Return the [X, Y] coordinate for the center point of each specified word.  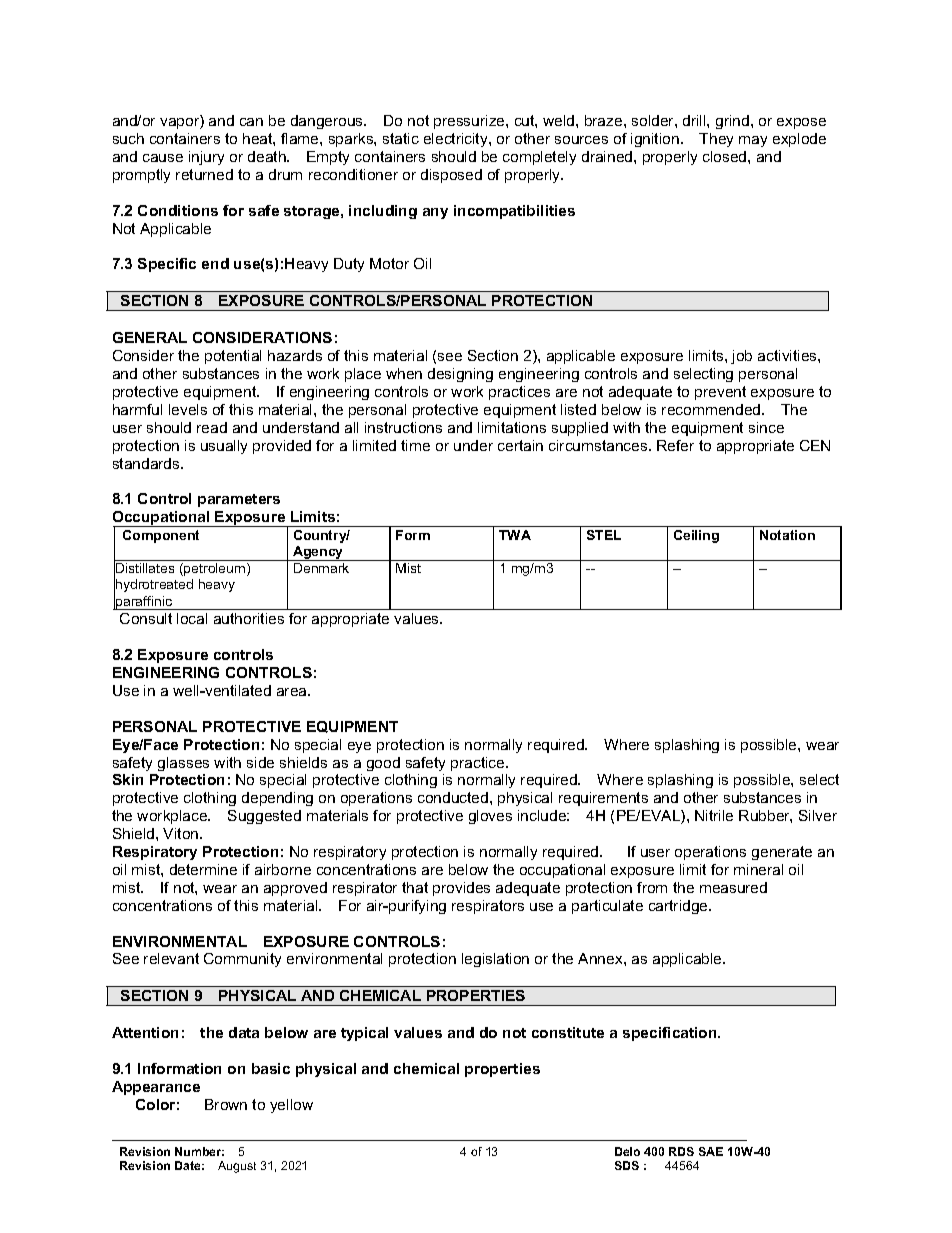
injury [206, 158]
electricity [457, 140]
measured [733, 887]
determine [203, 869]
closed [726, 156]
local [192, 618]
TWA [515, 535]
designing [460, 375]
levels [188, 409]
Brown [226, 1104]
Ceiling [696, 536]
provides [461, 889]
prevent [720, 393]
